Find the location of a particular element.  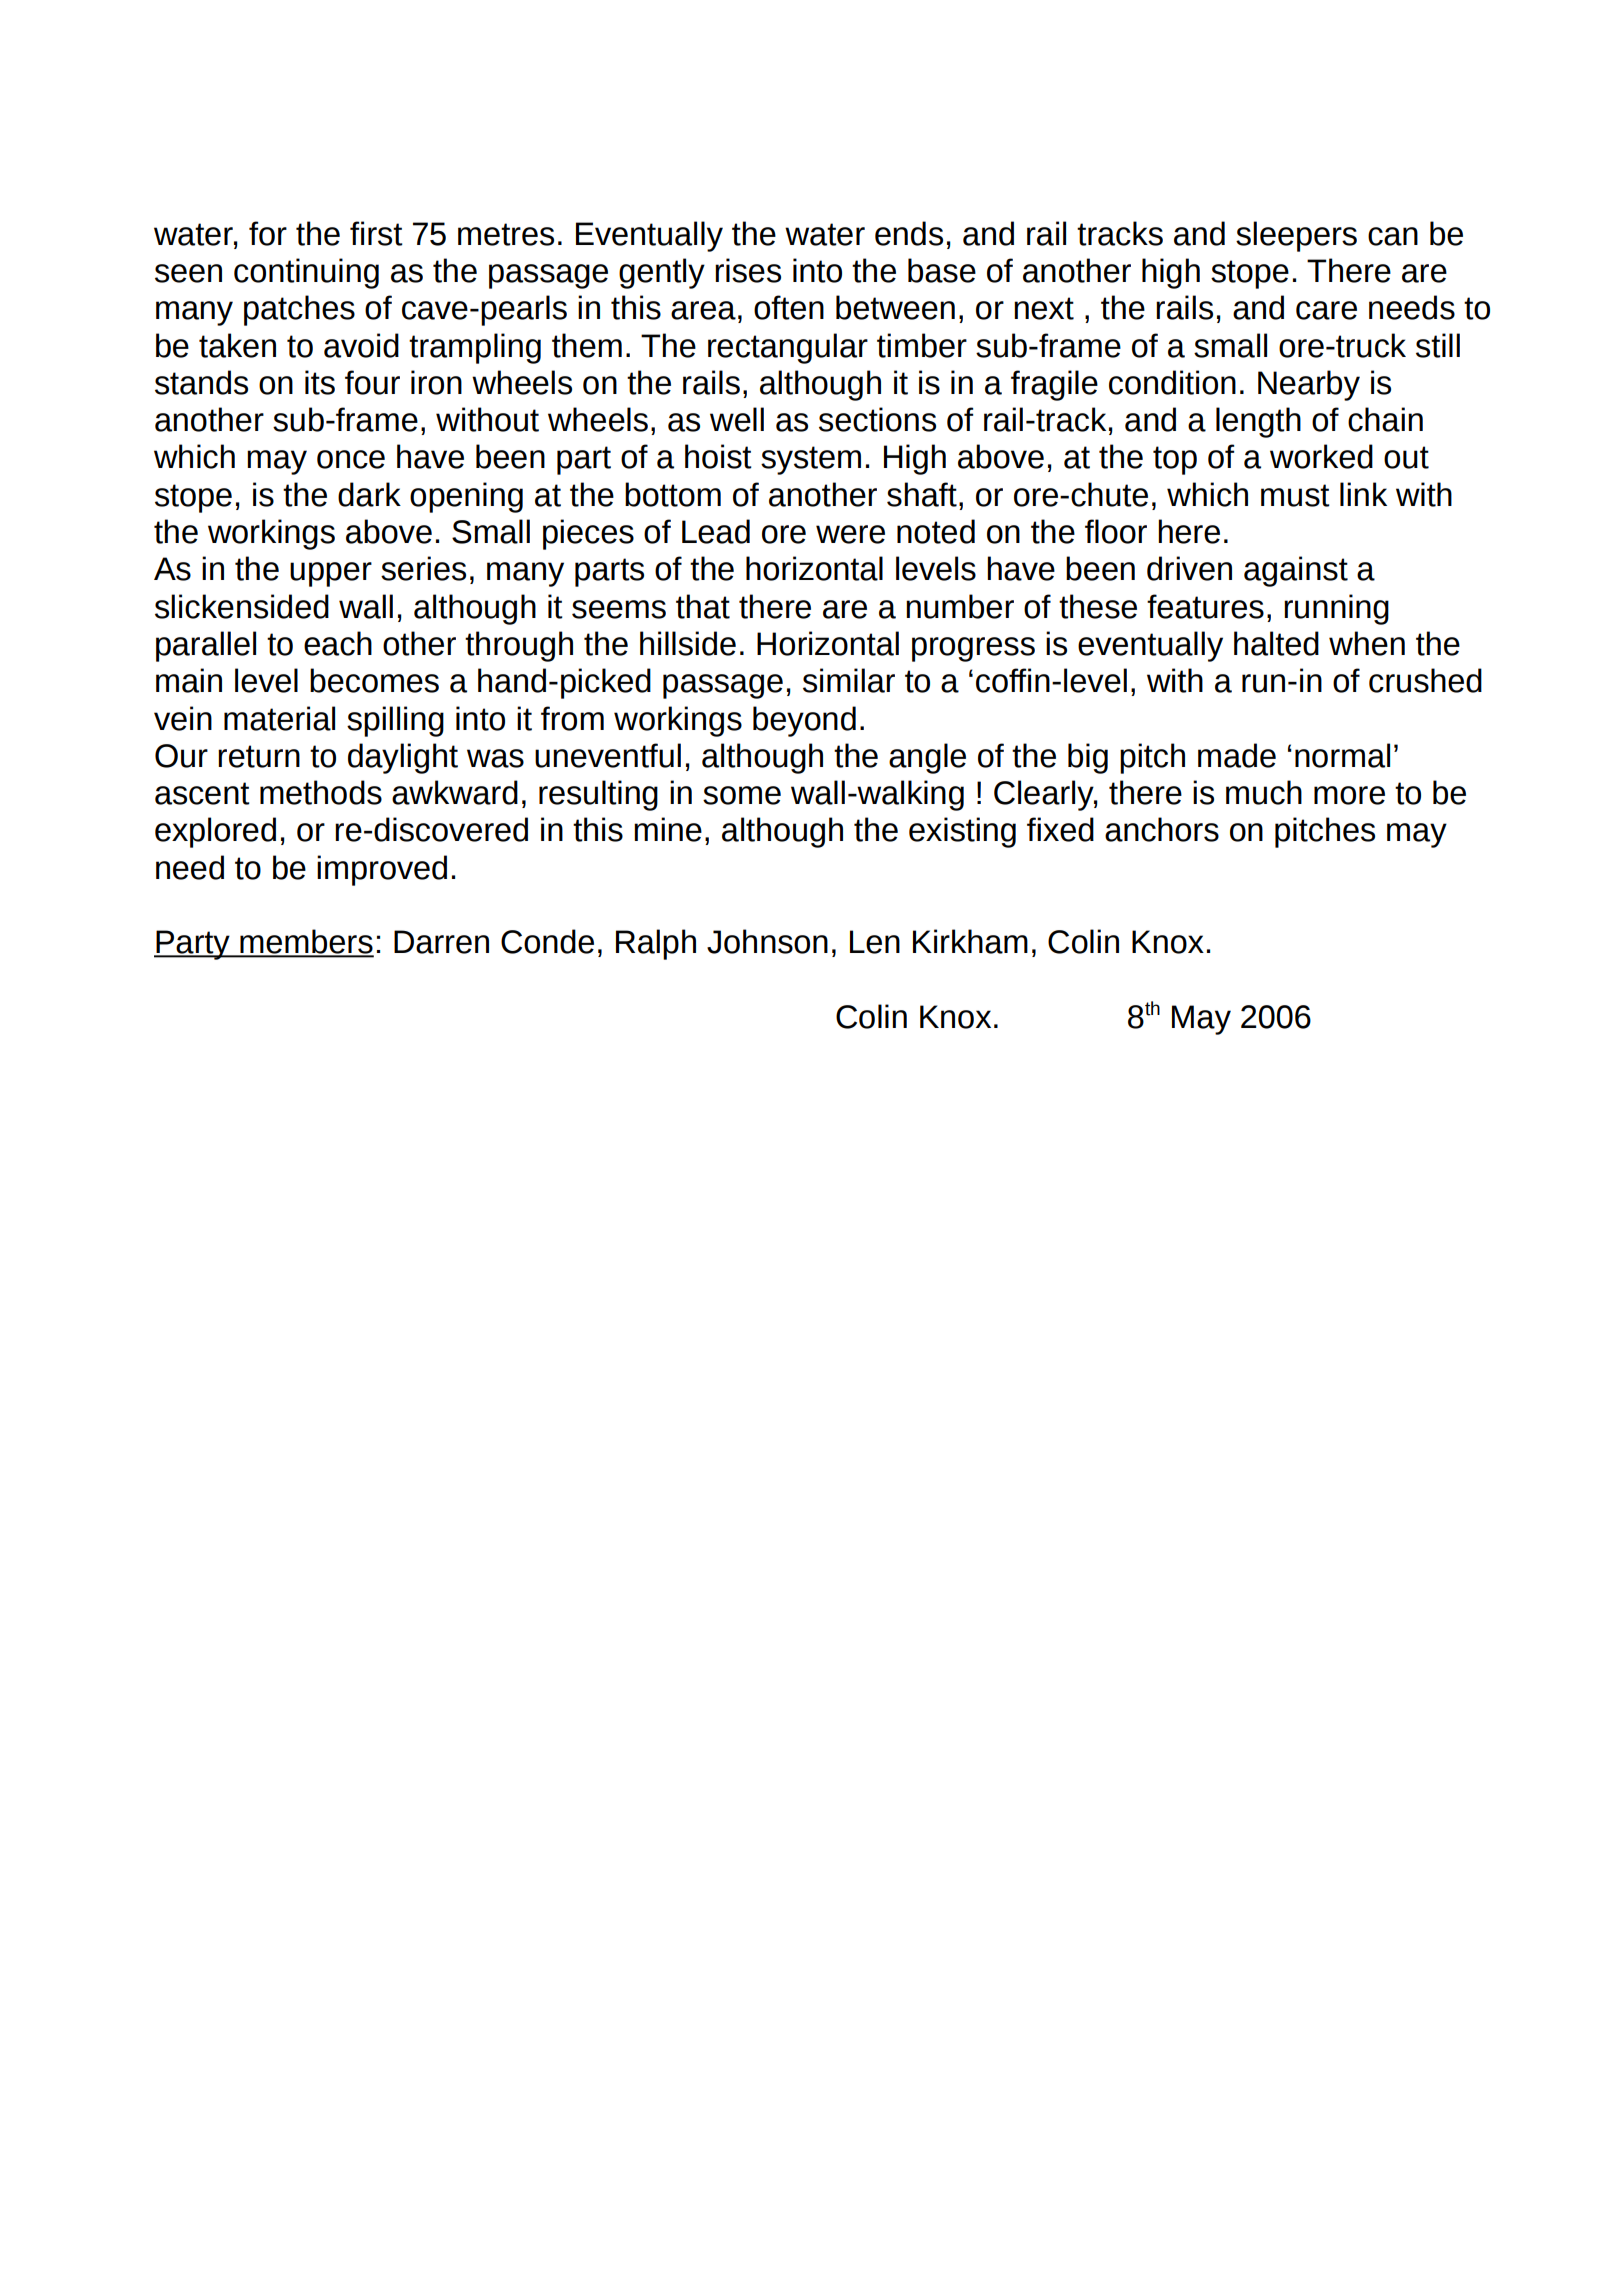

Kirkham is located at coordinates (970, 941).
